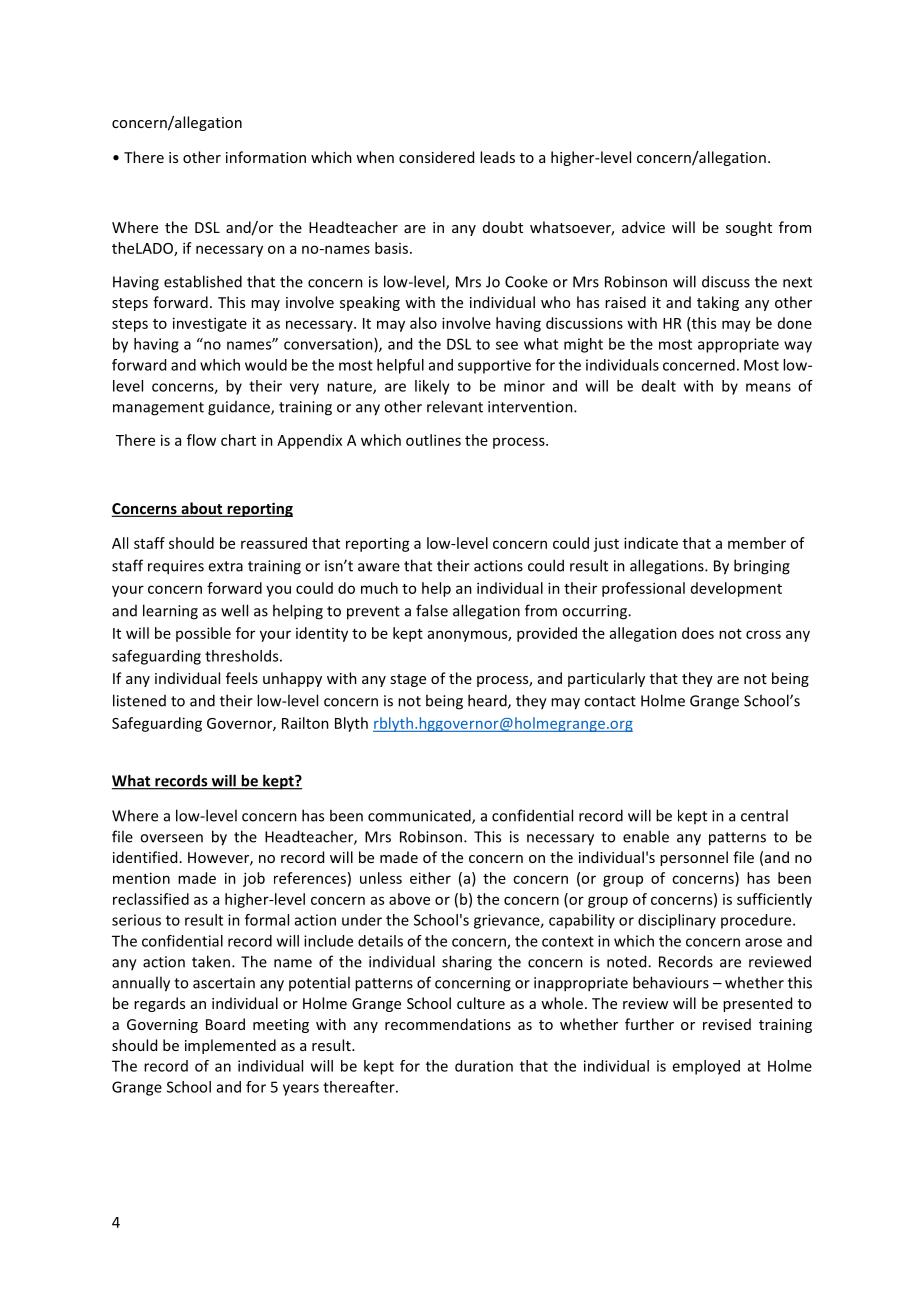 This document has width=924, height=1308. Describe the element at coordinates (497, 157) in the document. I see `leads` at that location.
